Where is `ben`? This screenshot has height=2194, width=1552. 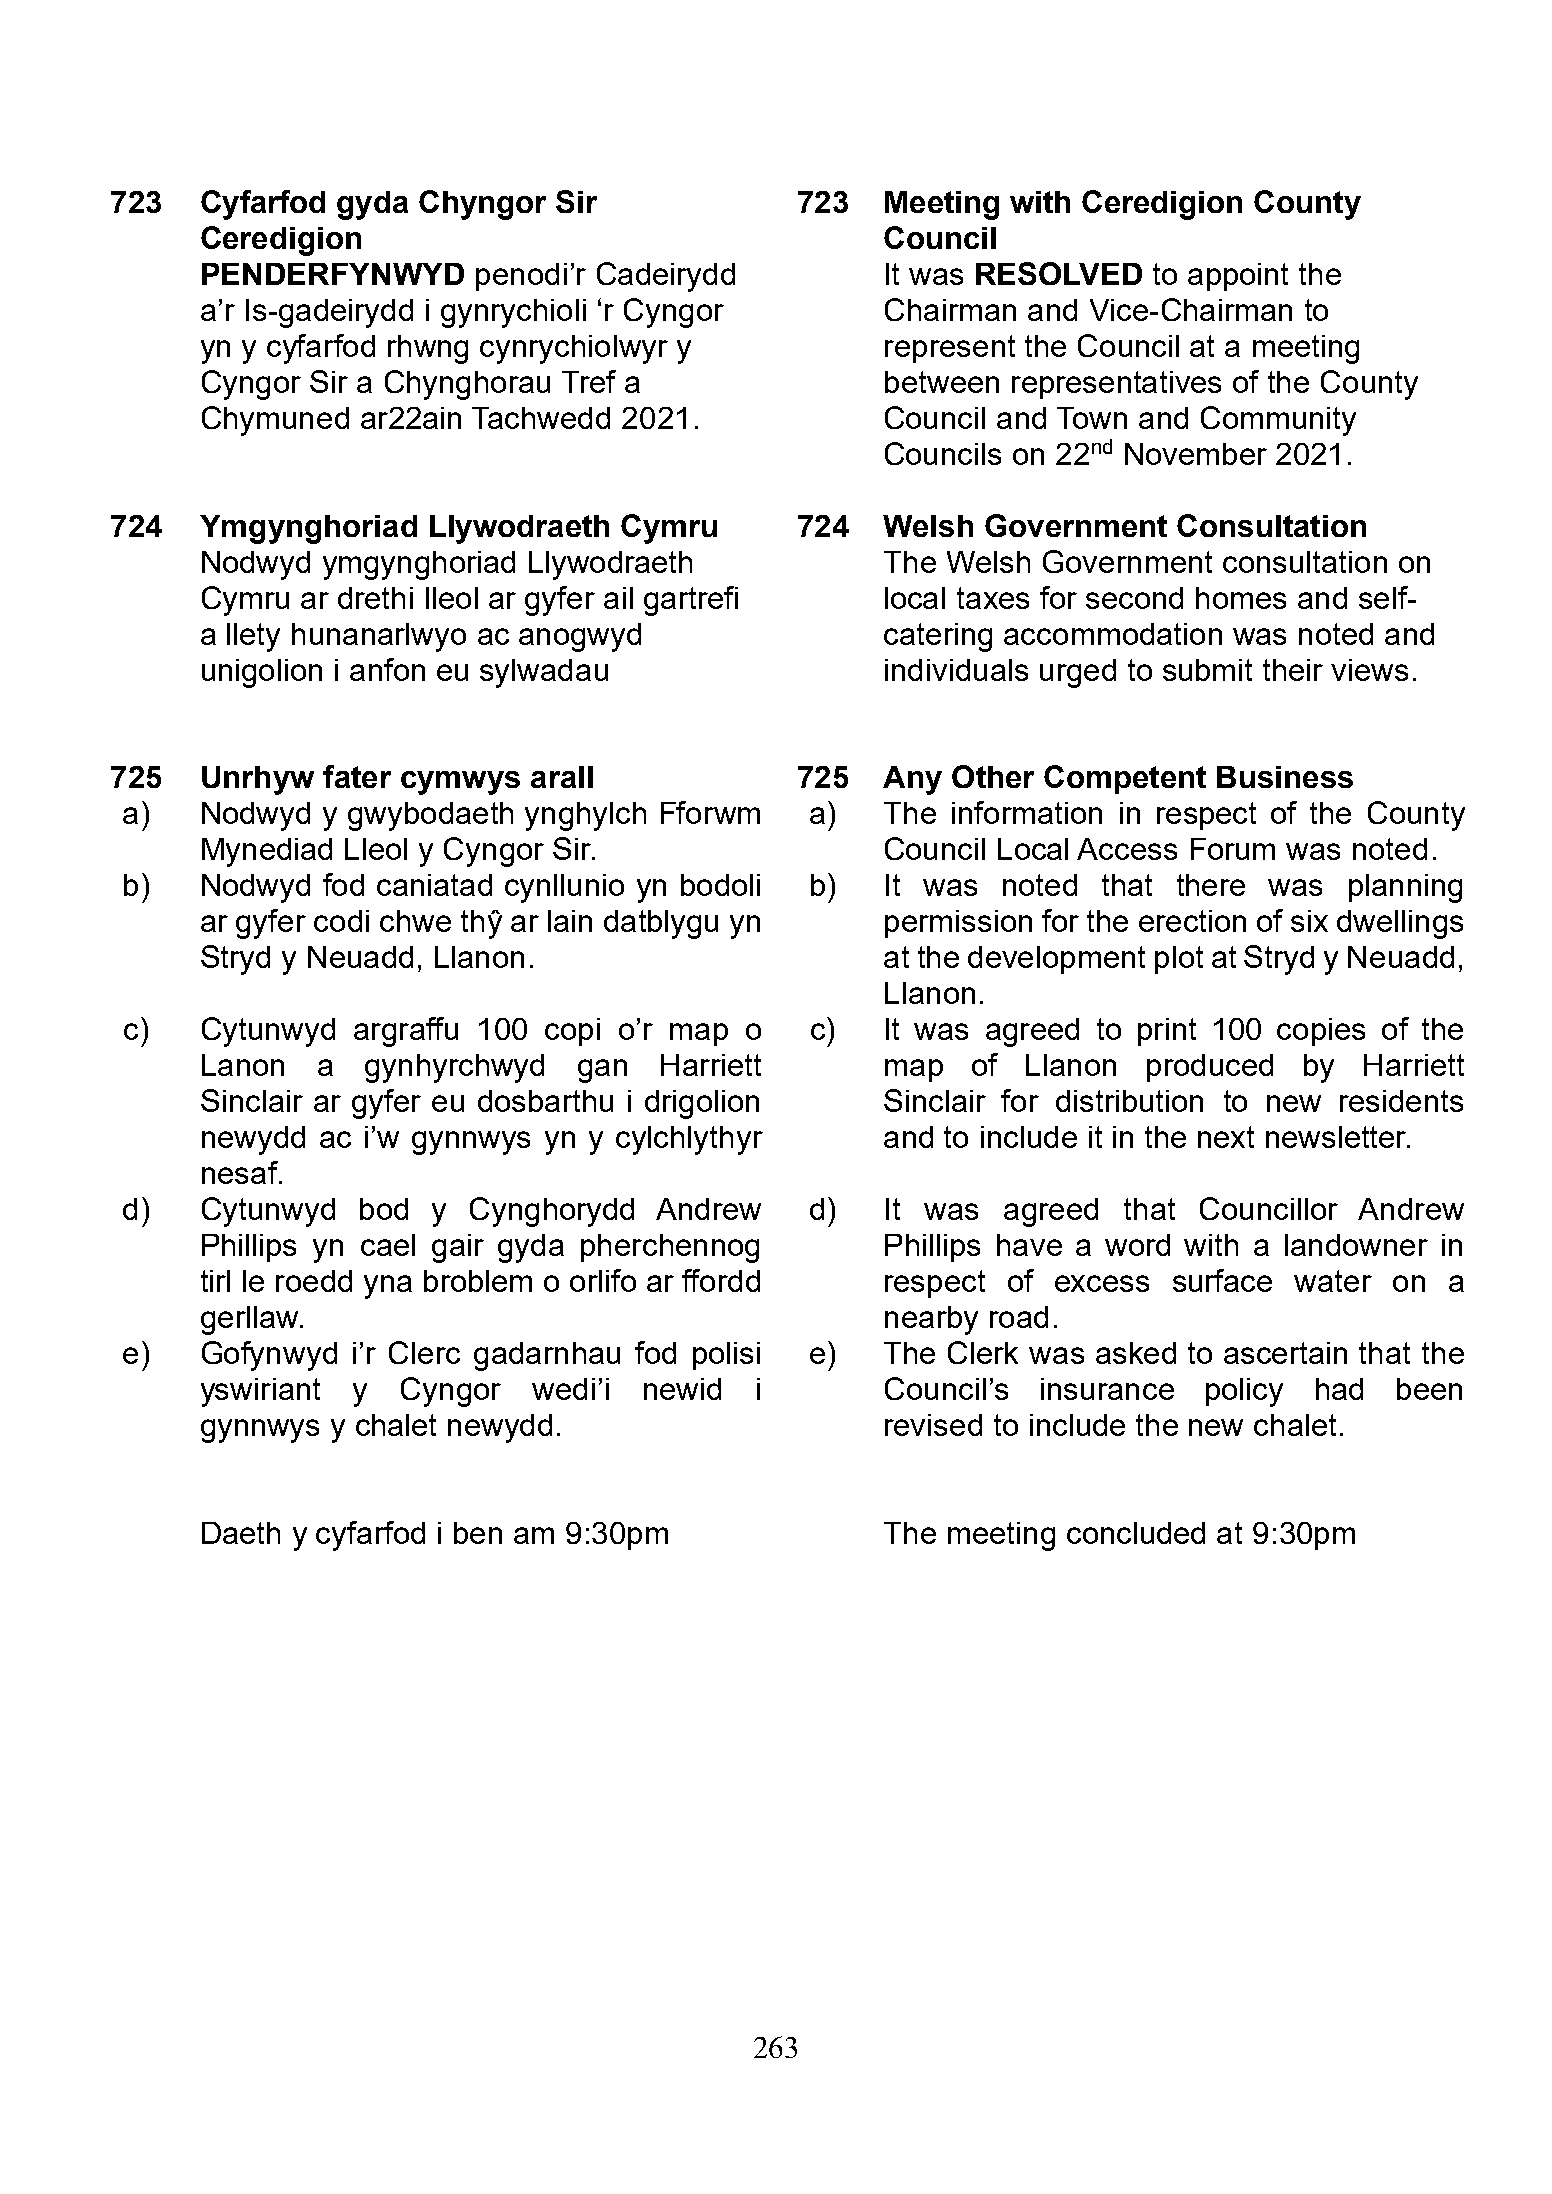 ben is located at coordinates (478, 1533).
